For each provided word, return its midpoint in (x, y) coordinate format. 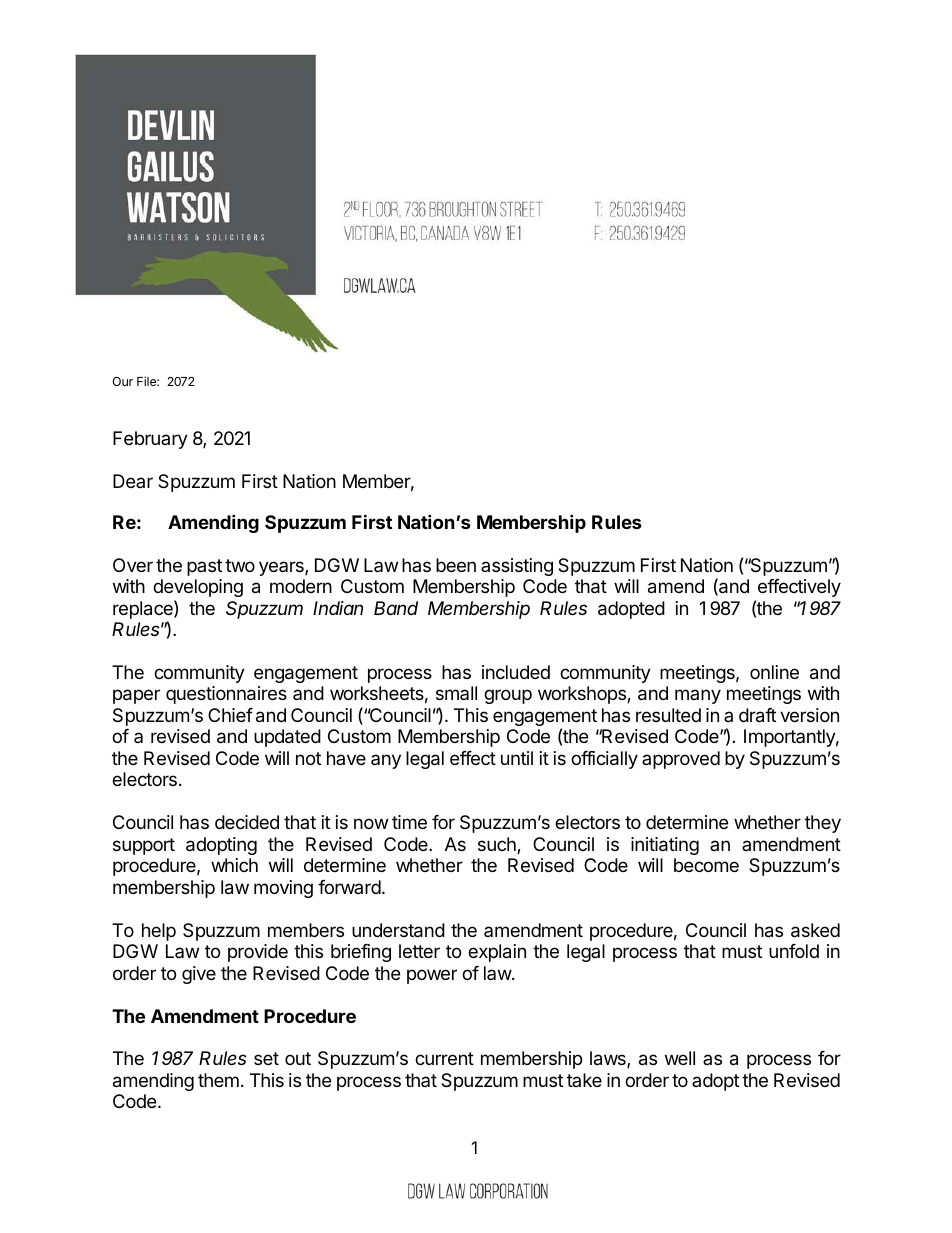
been (456, 565)
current (444, 1058)
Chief (230, 715)
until (517, 758)
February (150, 440)
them (218, 1080)
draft (757, 715)
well (680, 1058)
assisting (517, 567)
